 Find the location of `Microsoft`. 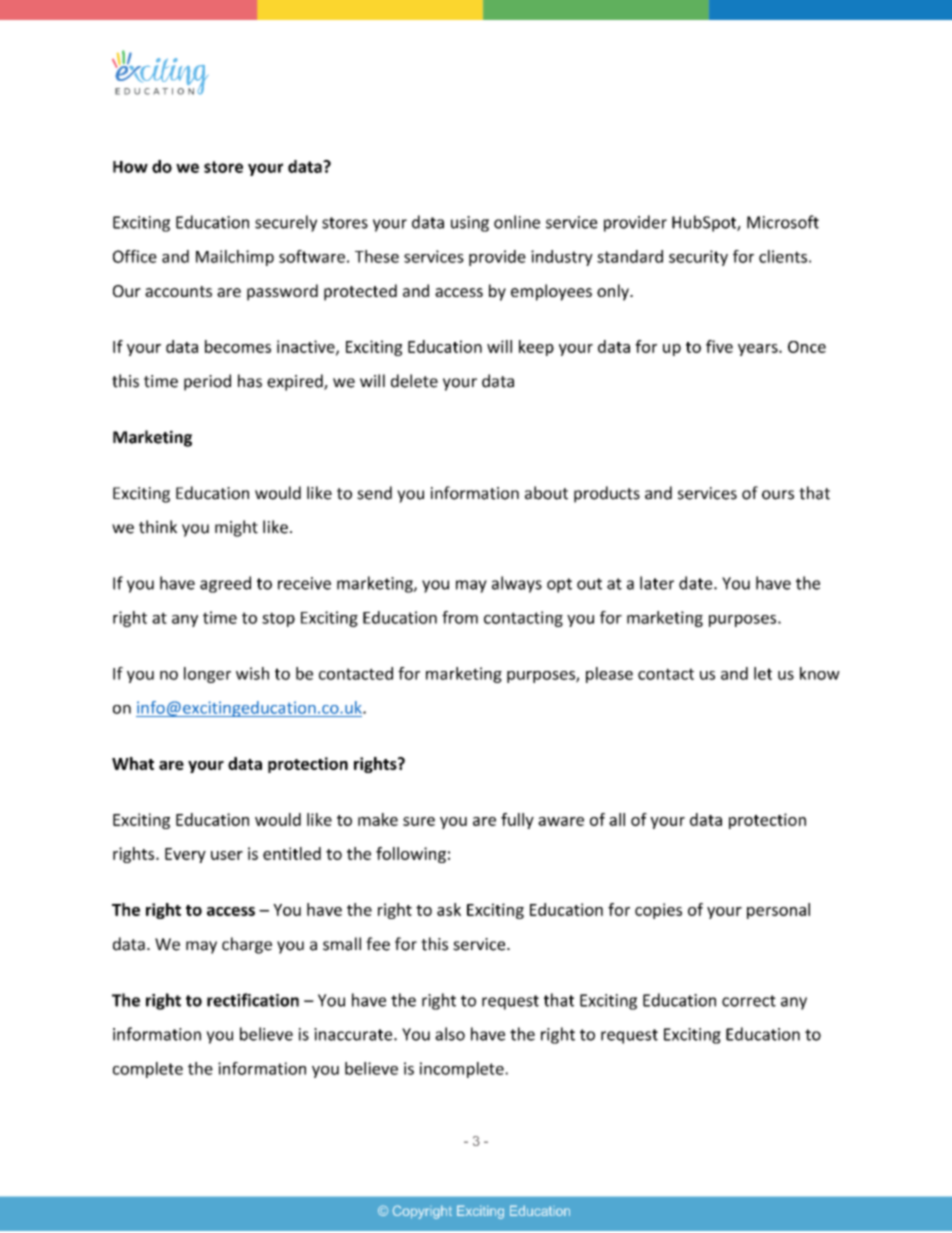

Microsoft is located at coordinates (783, 222).
